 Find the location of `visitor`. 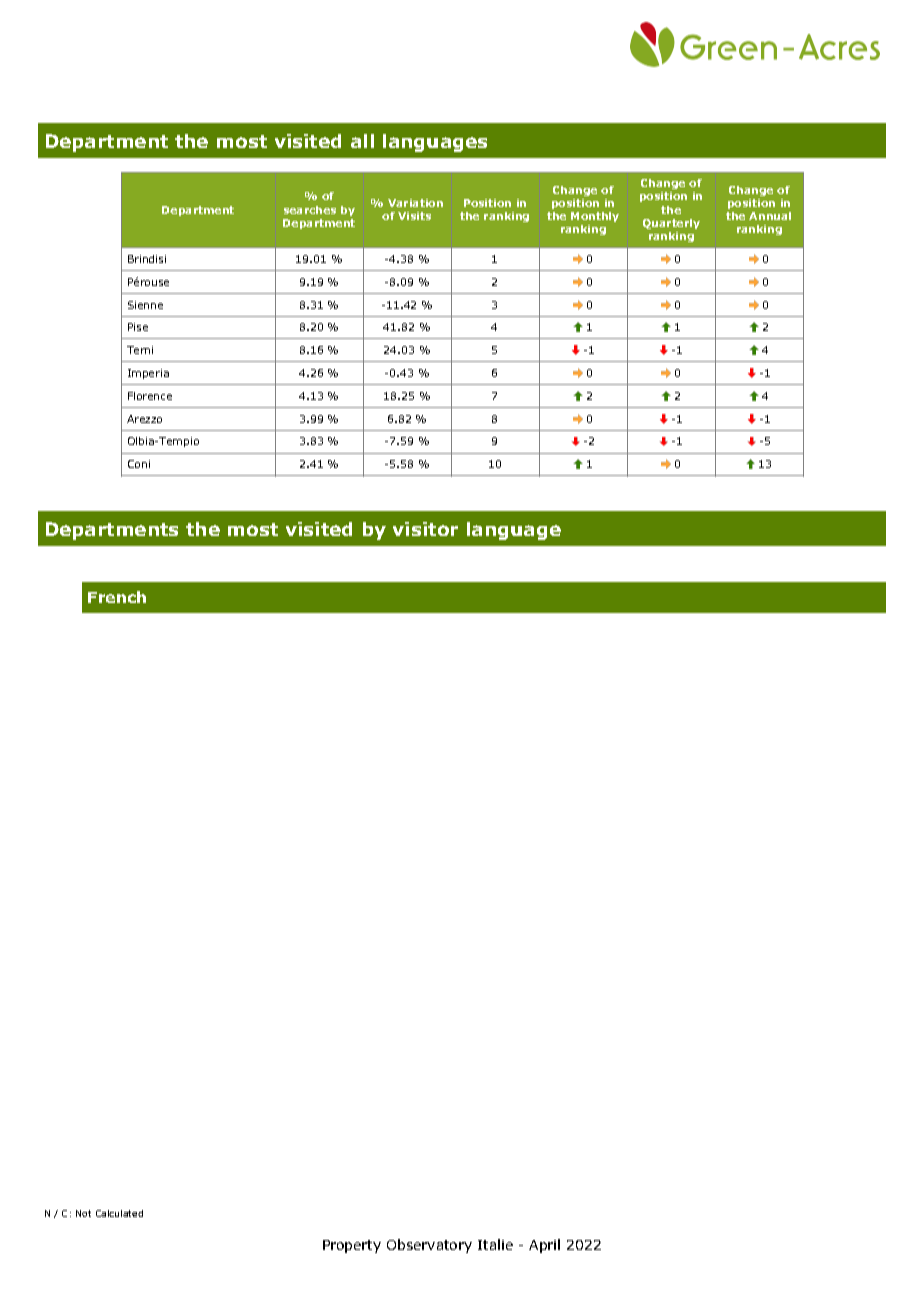

visitor is located at coordinates (425, 529).
